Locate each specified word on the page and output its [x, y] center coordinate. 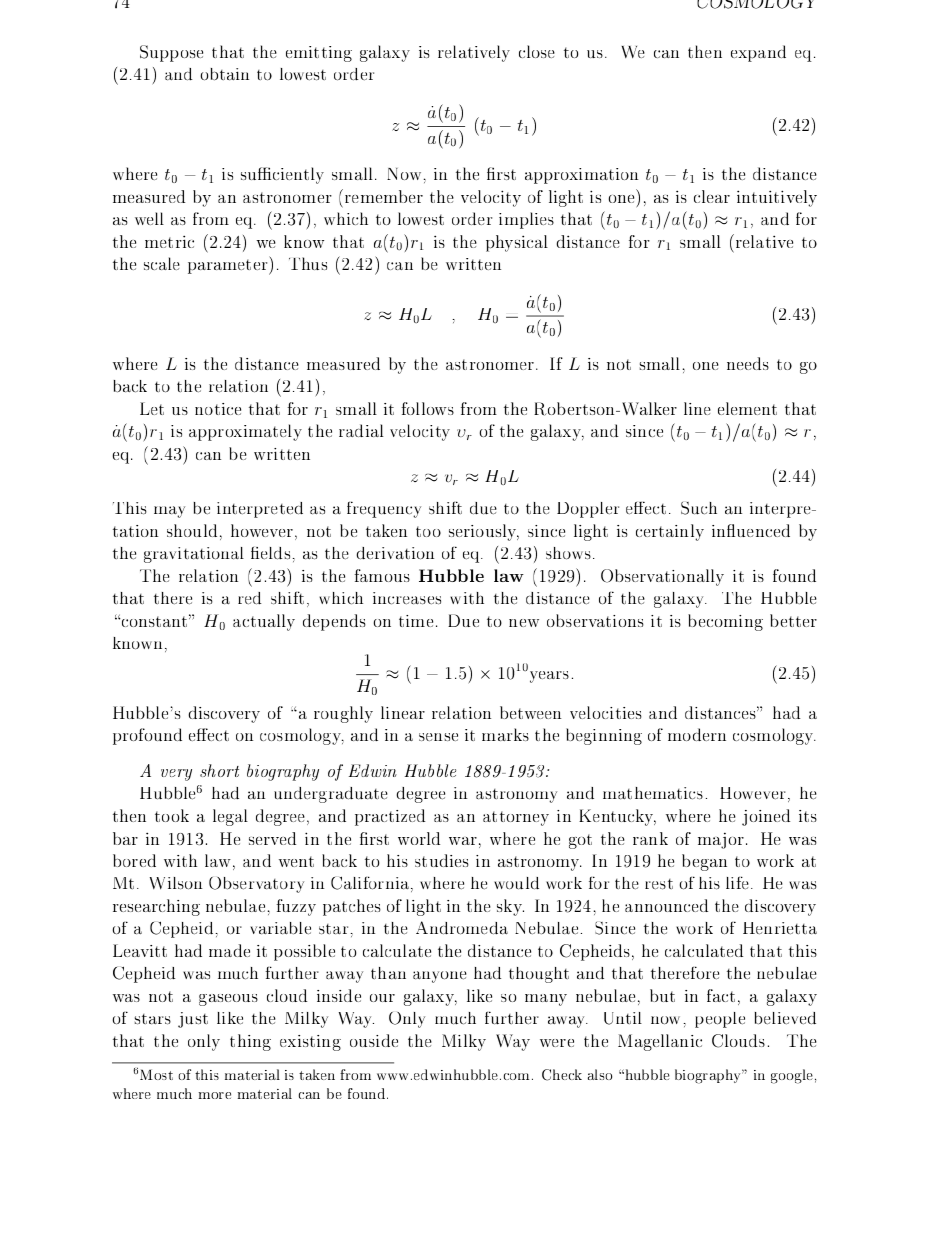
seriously [484, 532]
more [214, 1095]
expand [758, 53]
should [192, 530]
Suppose [171, 53]
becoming [725, 622]
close [537, 51]
